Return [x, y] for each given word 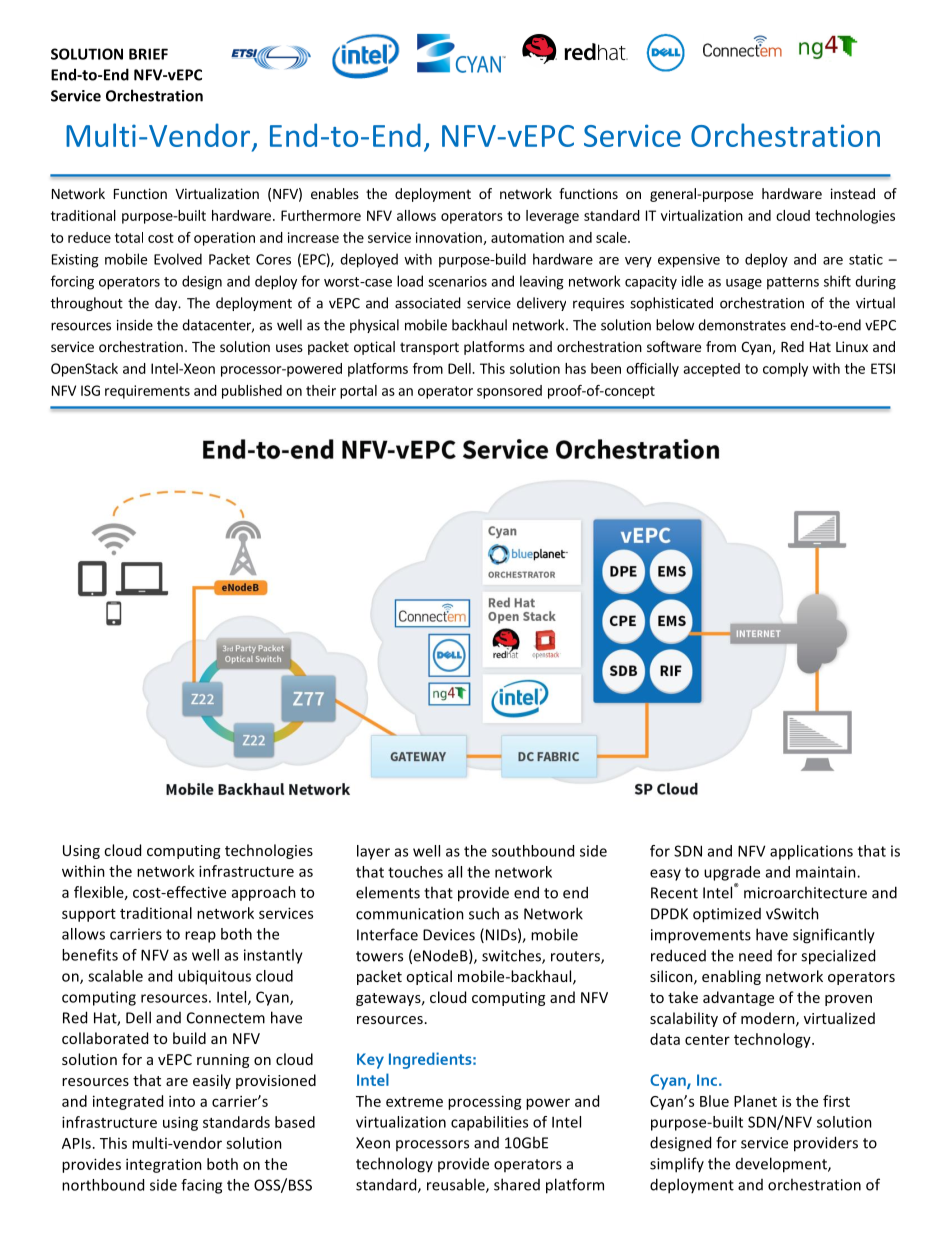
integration [164, 1165]
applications [811, 852]
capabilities [489, 1123]
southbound [533, 851]
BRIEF [148, 54]
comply [785, 370]
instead [853, 193]
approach [264, 893]
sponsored [509, 392]
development [782, 1165]
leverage [552, 217]
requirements [147, 392]
